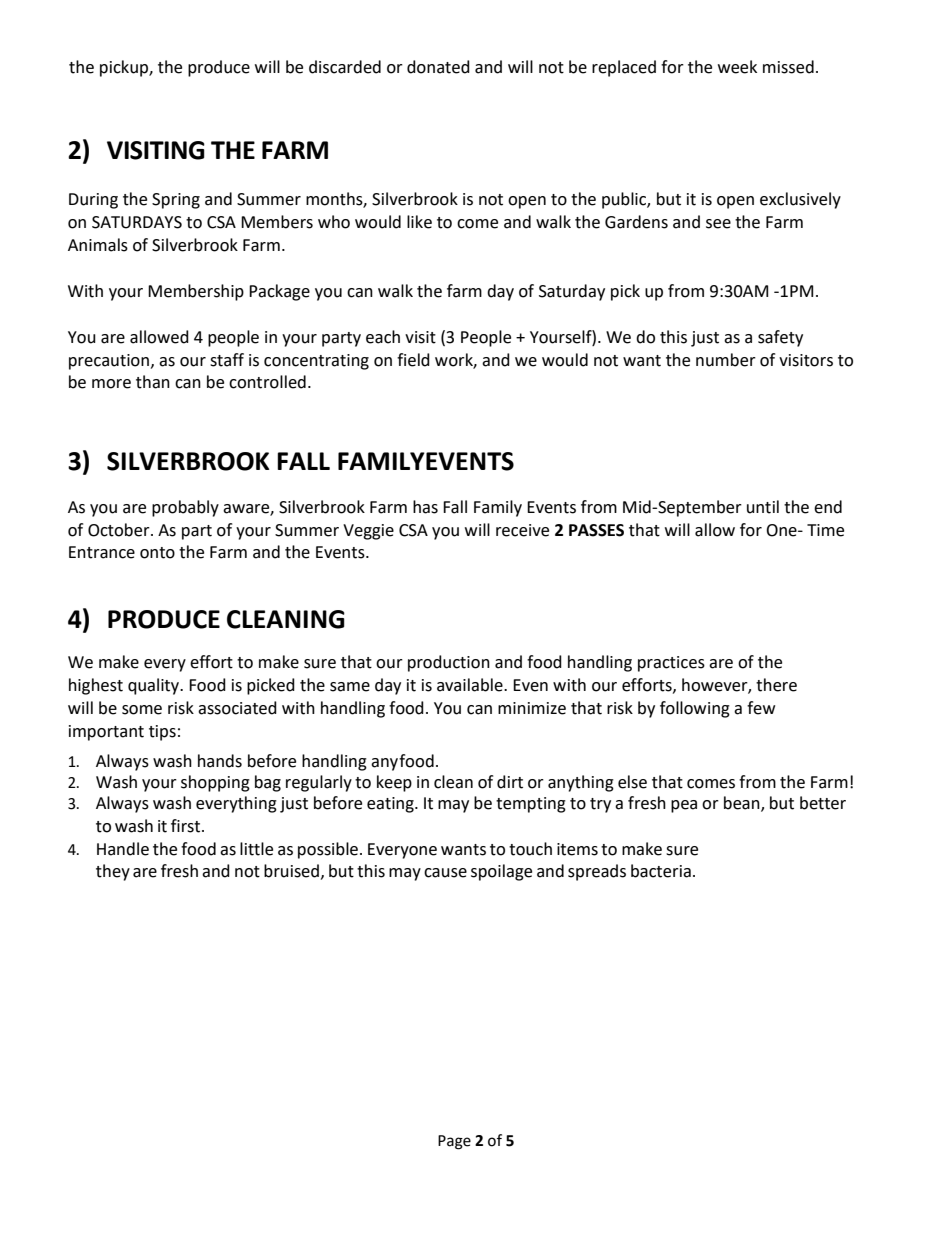  I want to click on Spring, so click(176, 201).
